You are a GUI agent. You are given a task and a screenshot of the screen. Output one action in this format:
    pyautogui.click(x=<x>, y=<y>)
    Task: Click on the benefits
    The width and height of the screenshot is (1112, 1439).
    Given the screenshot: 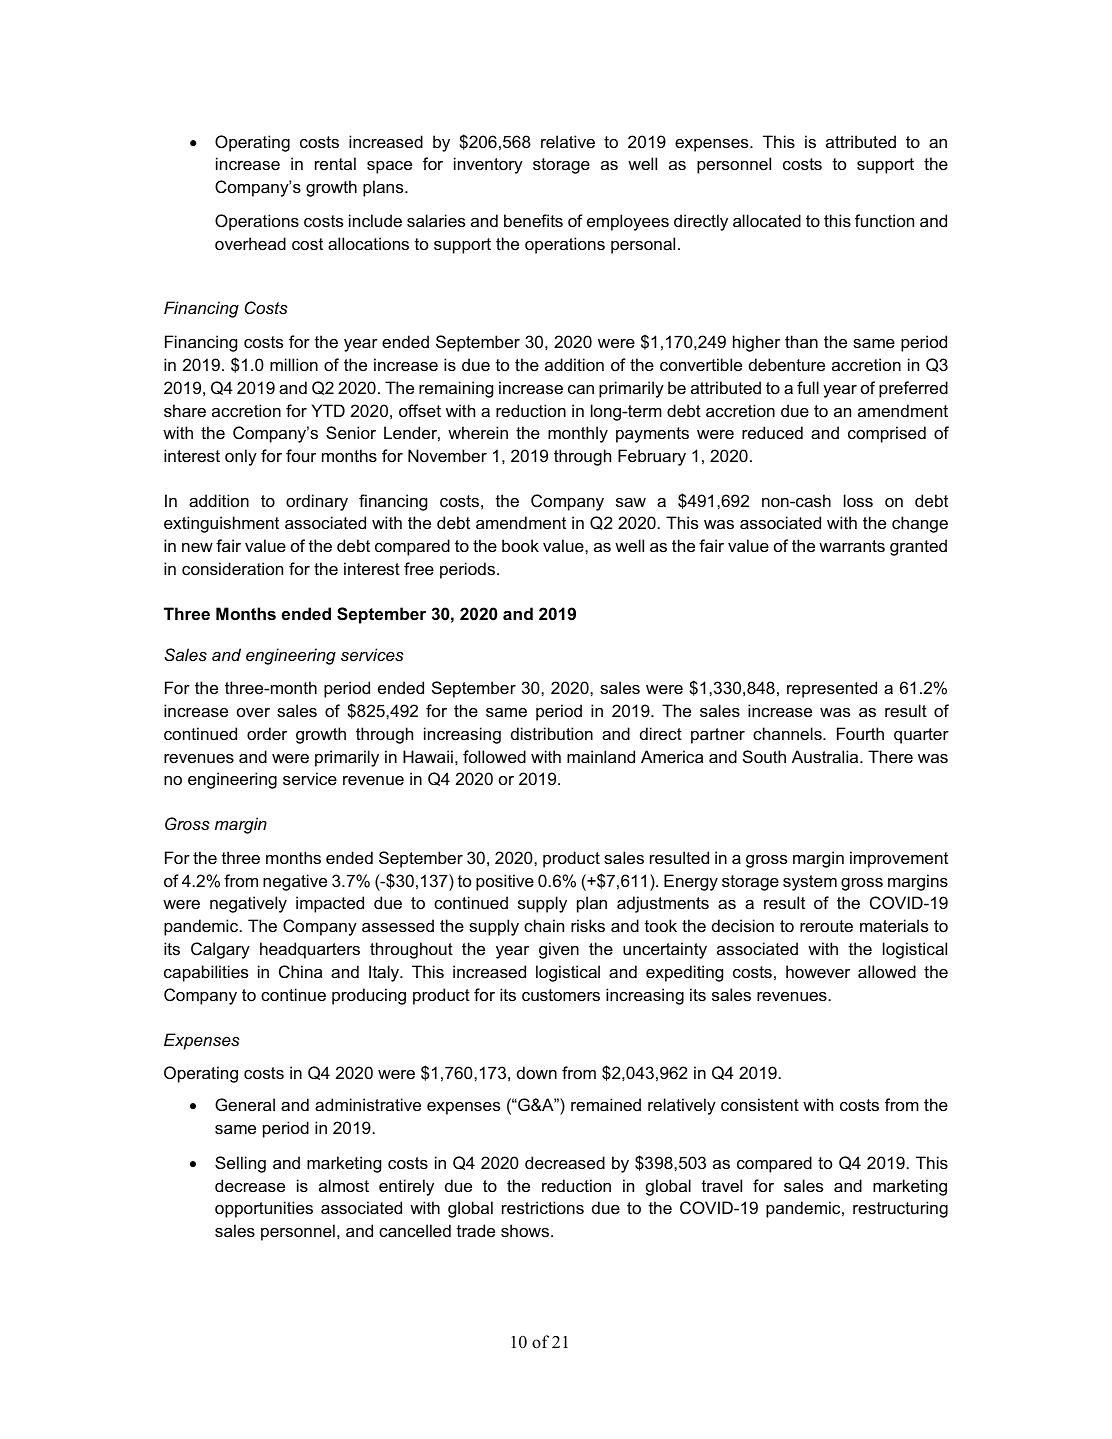 What is the action you would take?
    pyautogui.click(x=533, y=220)
